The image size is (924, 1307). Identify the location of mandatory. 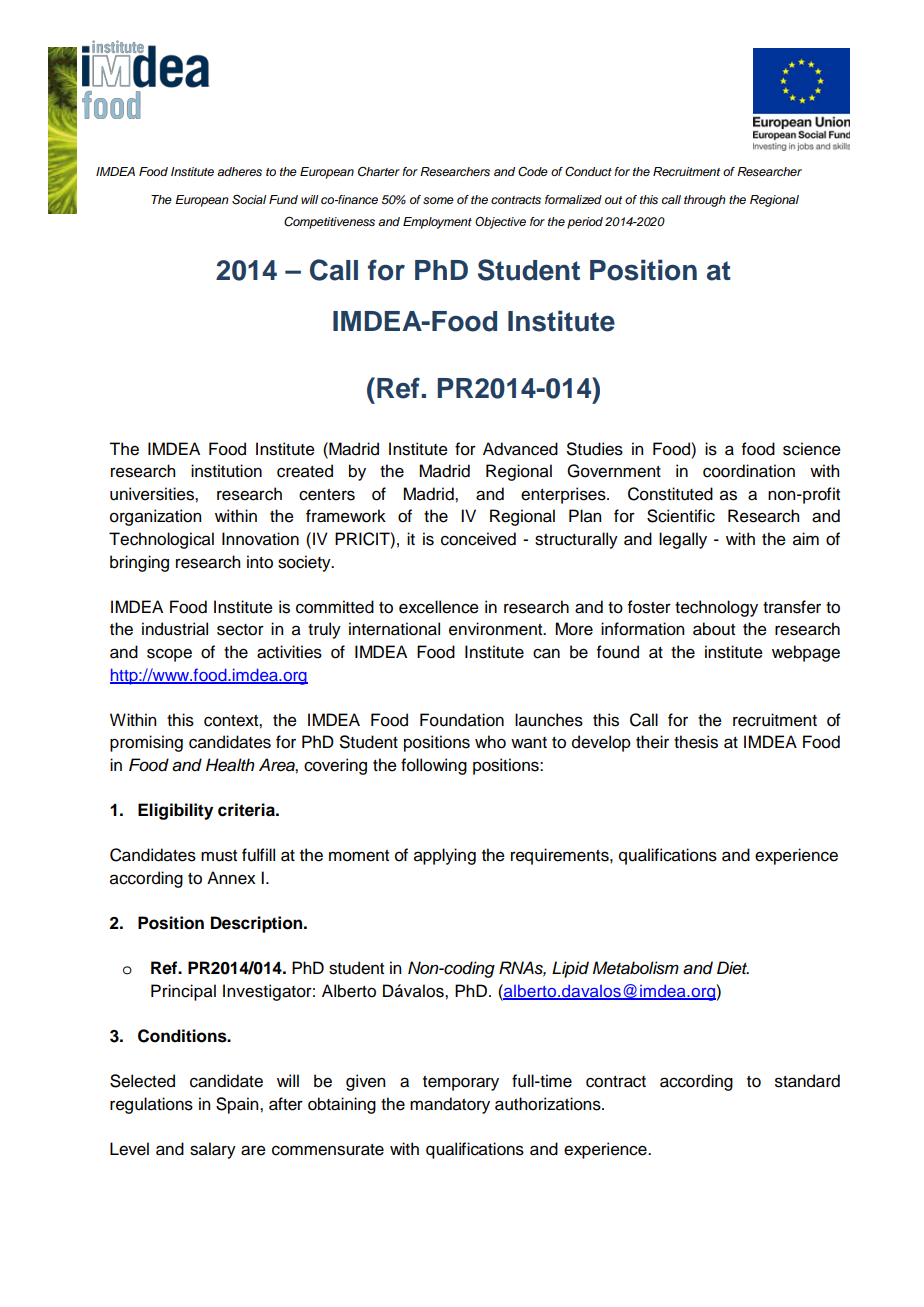
(450, 1105).
